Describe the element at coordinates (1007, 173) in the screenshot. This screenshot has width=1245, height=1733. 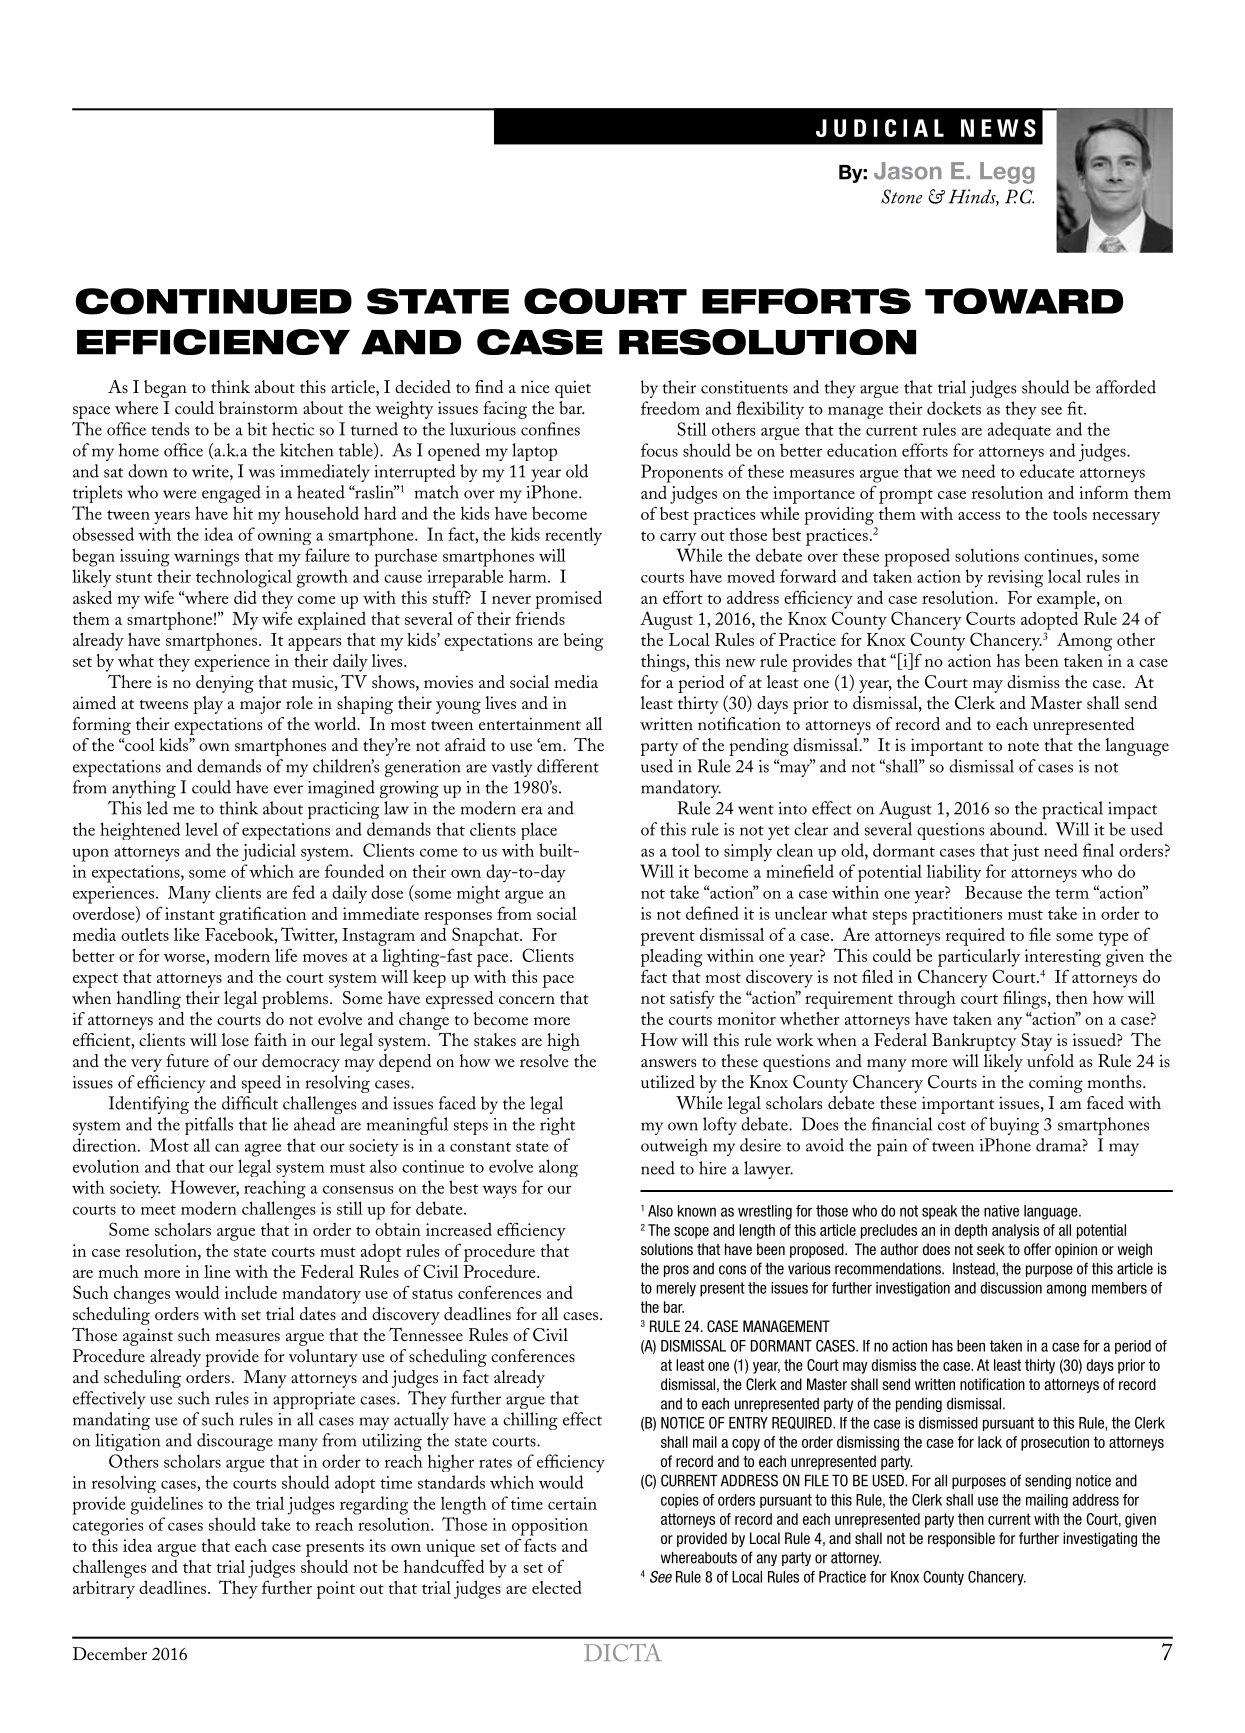
I see `Legg` at that location.
